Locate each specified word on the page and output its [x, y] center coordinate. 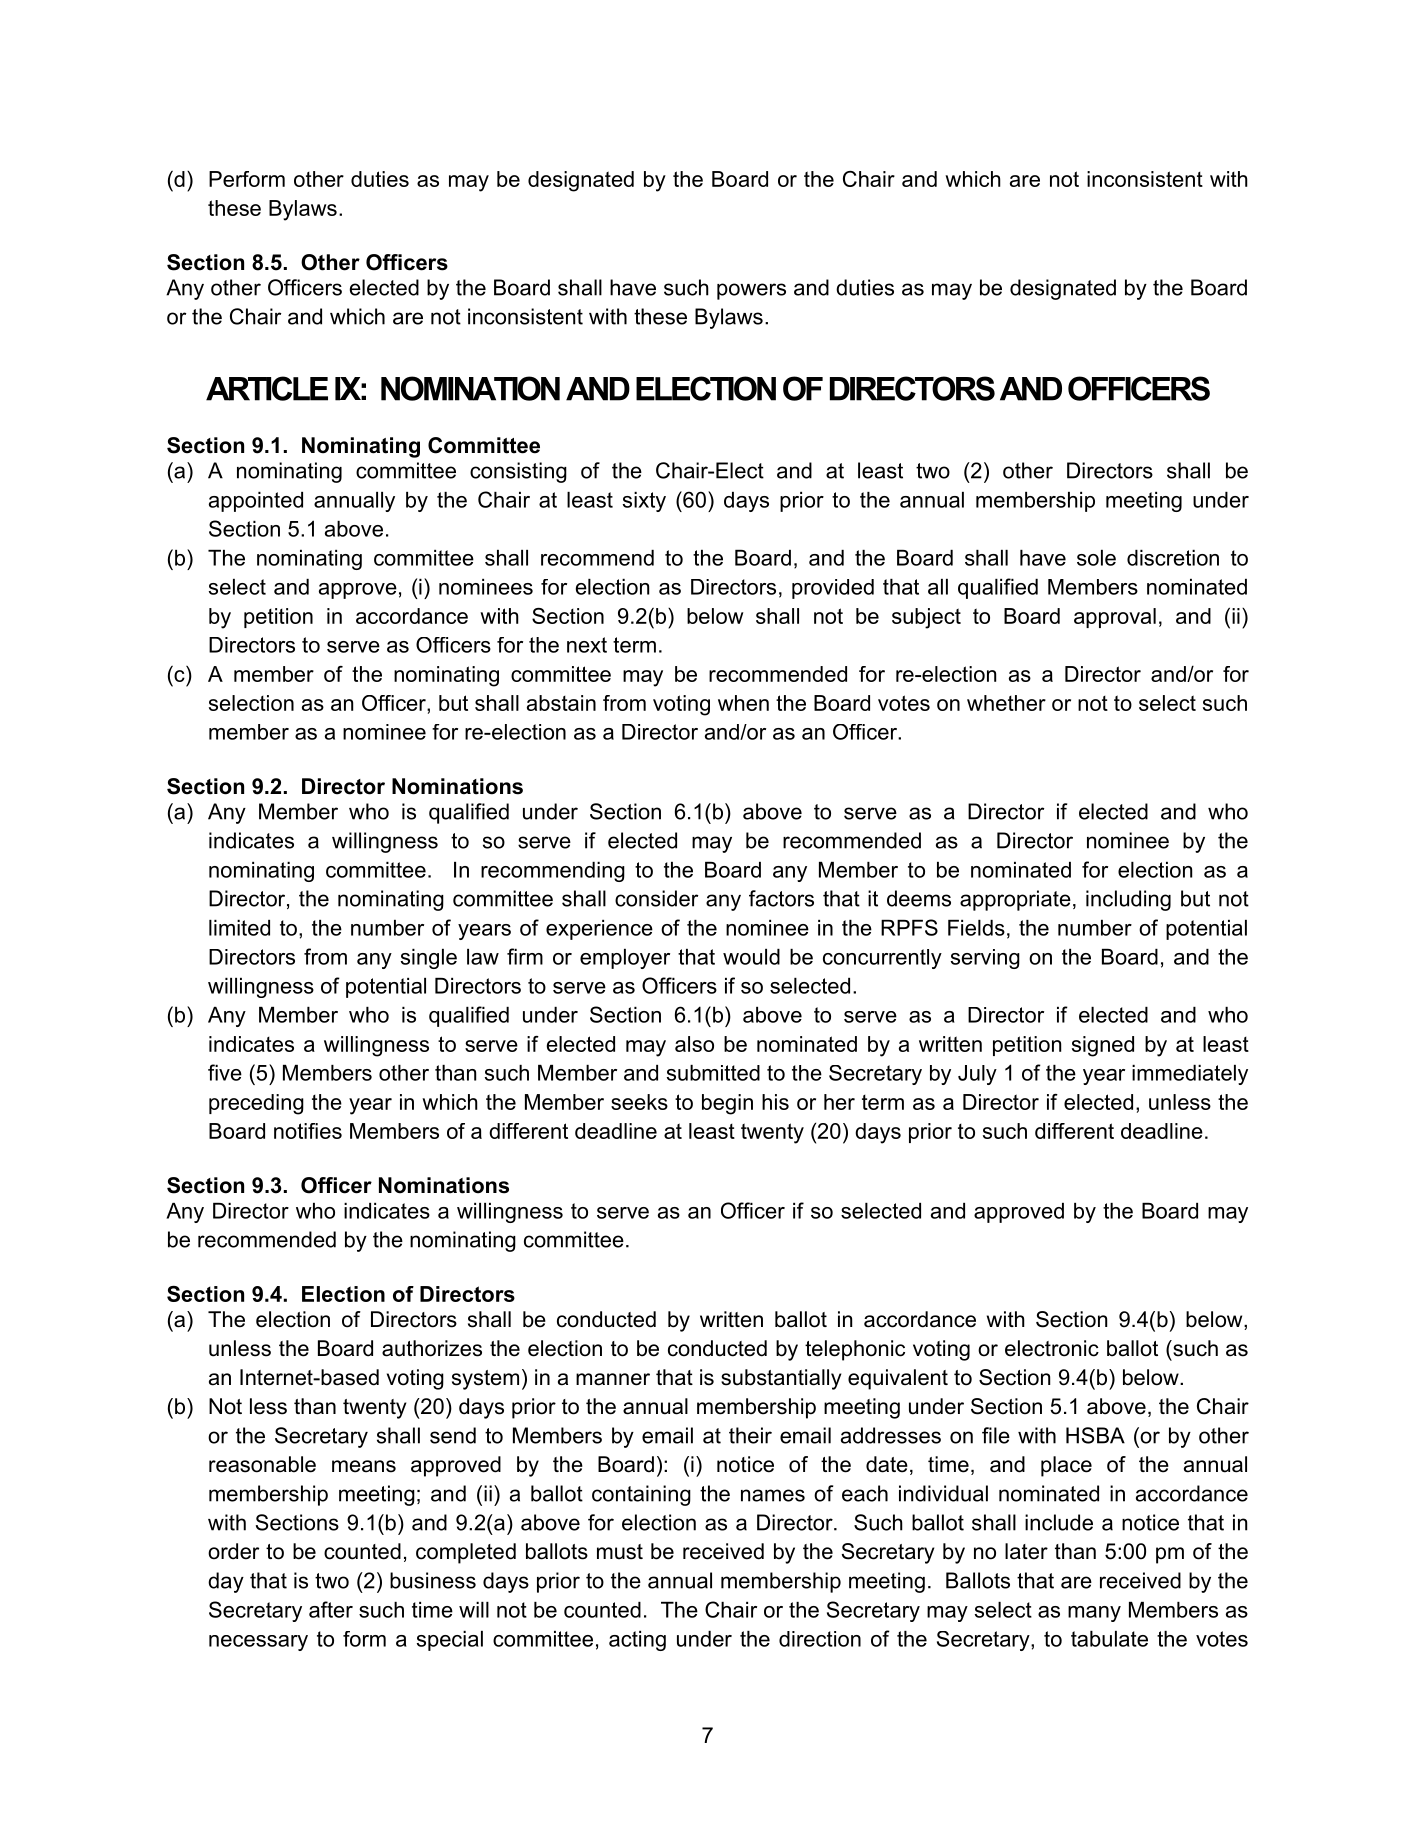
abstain [561, 703]
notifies [308, 1131]
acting [637, 1641]
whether [1006, 703]
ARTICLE [267, 388]
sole [1096, 558]
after [331, 1609]
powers [751, 291]
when [743, 703]
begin [727, 1104]
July [977, 1075]
